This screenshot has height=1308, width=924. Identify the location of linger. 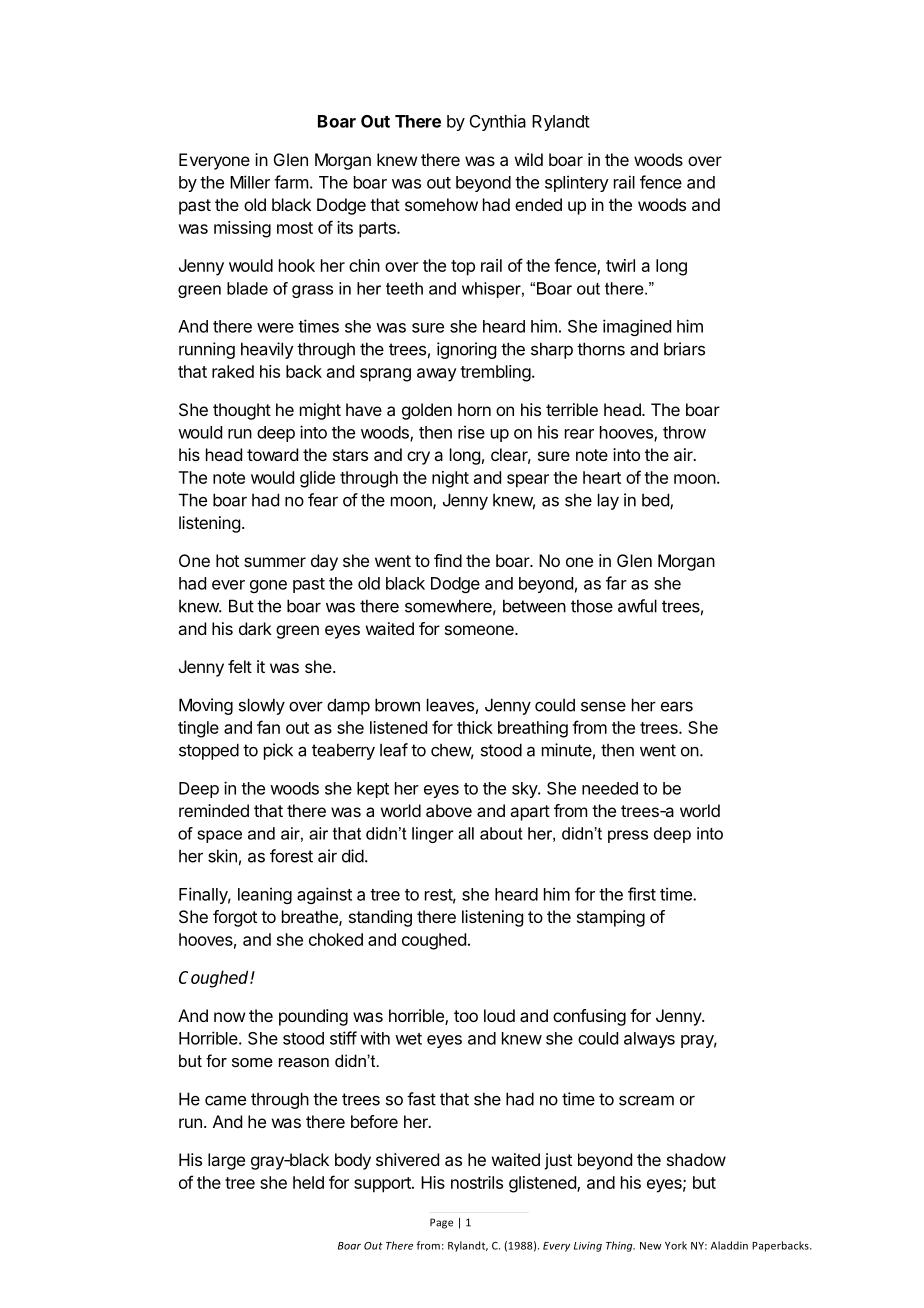
(433, 835).
